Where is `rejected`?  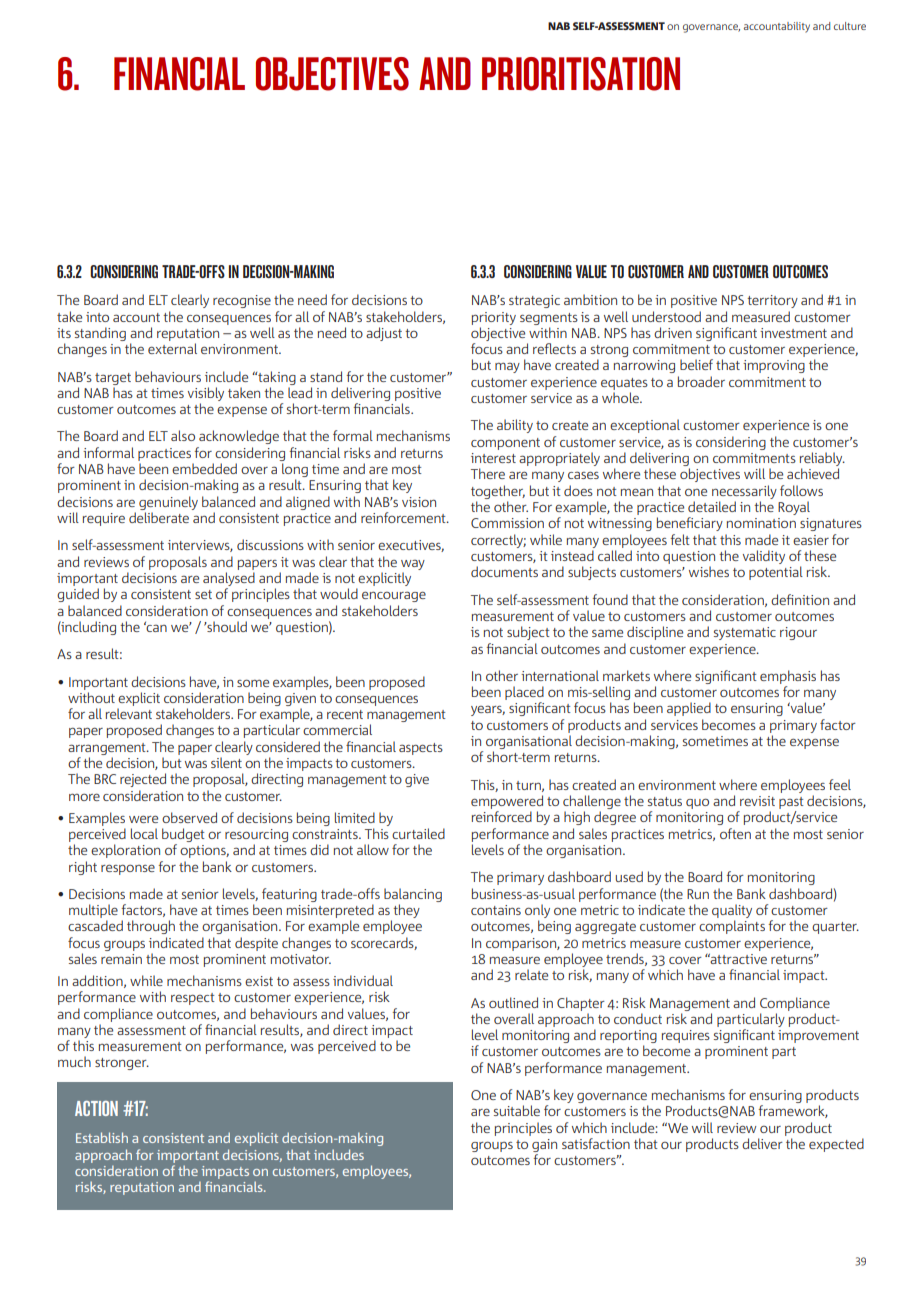 rejected is located at coordinates (143, 780).
